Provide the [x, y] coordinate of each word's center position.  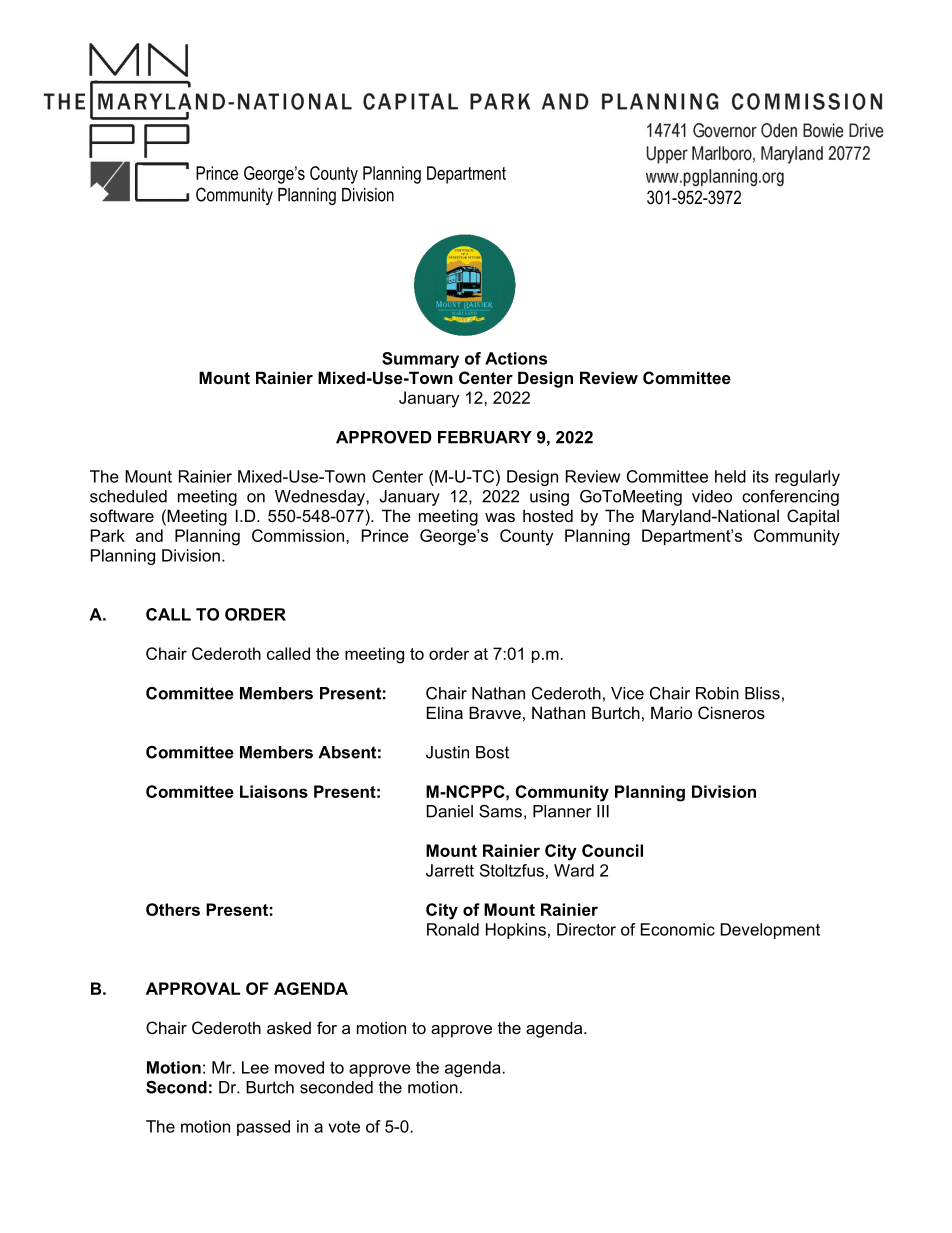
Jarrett [450, 870]
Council [612, 850]
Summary [420, 360]
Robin [717, 693]
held [730, 476]
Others [173, 909]
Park [108, 535]
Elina [445, 712]
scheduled [128, 496]
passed [263, 1128]
